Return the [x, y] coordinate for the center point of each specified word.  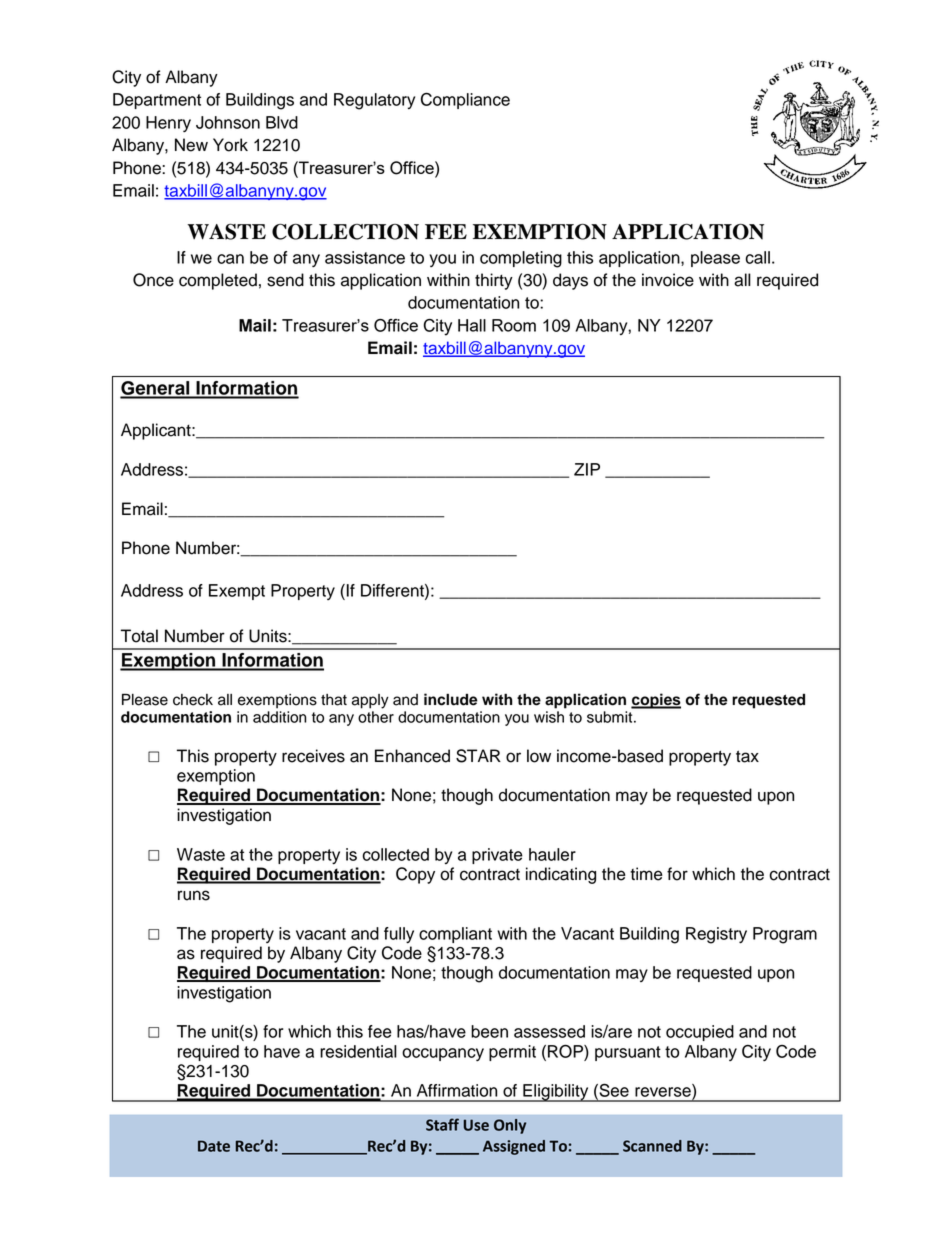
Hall [472, 325]
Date [214, 1146]
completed [218, 281]
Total [139, 636]
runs [194, 895]
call [758, 257]
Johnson [228, 122]
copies [656, 701]
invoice [668, 280]
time [646, 874]
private [497, 856]
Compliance [465, 101]
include [451, 699]
